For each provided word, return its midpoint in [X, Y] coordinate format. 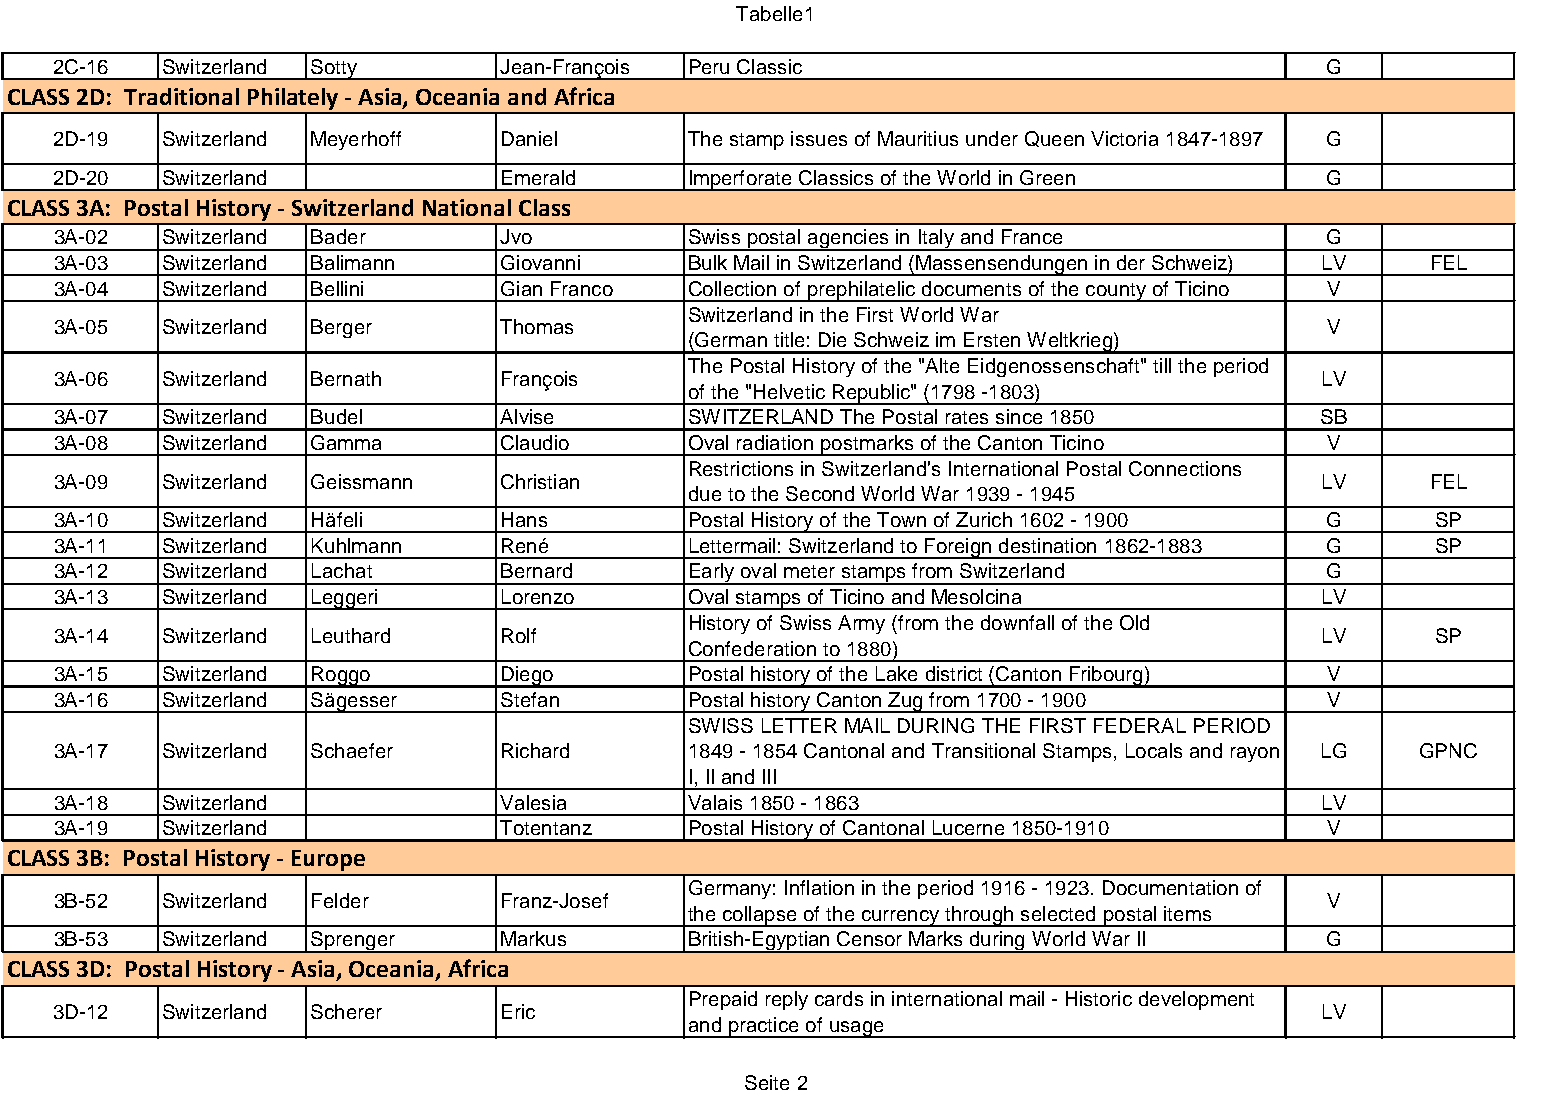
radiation [775, 442]
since [1019, 416]
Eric [518, 1011]
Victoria [1124, 138]
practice [764, 1027]
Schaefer [352, 750]
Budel [336, 416]
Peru [709, 66]
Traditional [181, 96]
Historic [1099, 998]
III [769, 776]
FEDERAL [1140, 725]
